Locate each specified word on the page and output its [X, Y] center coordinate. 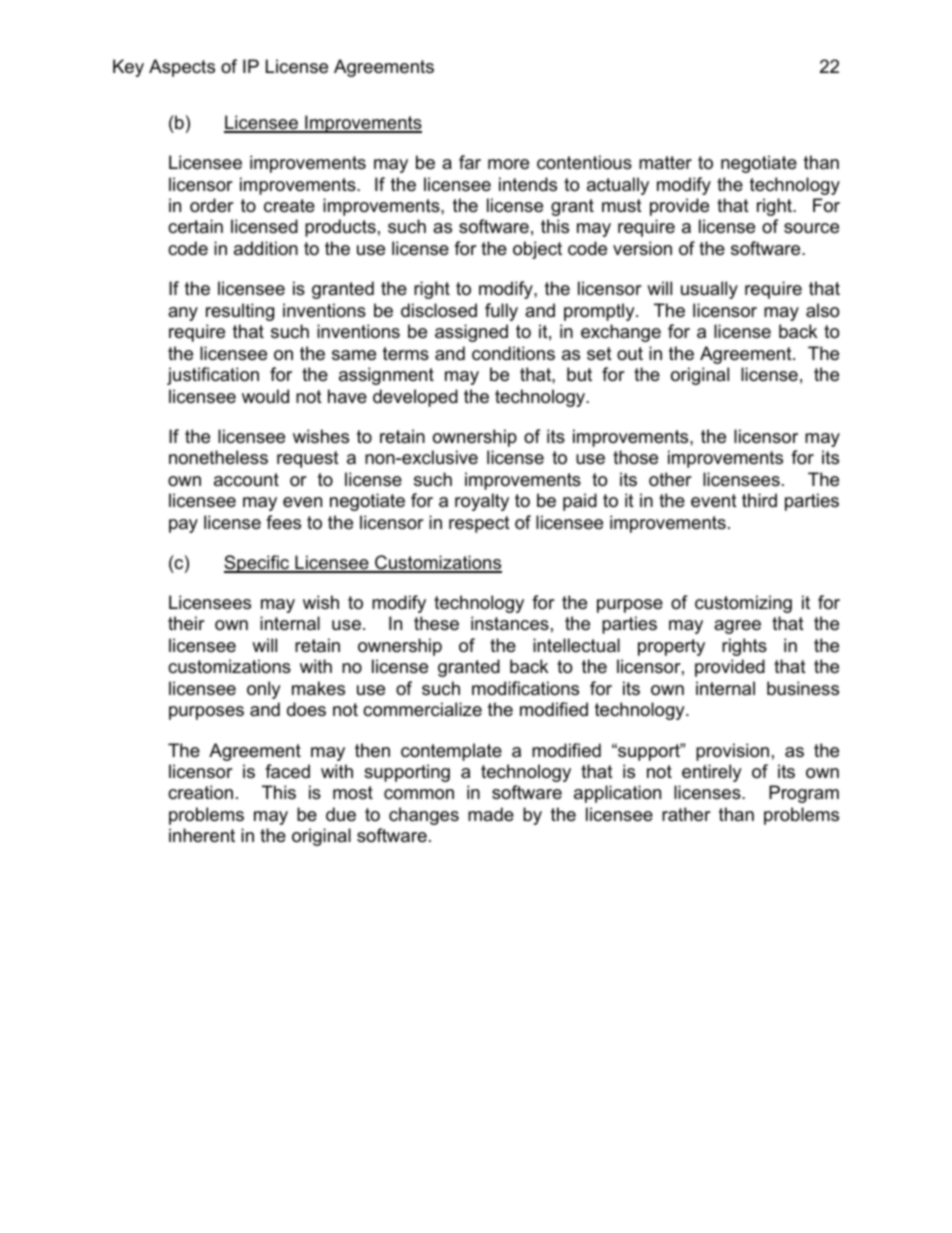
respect [479, 524]
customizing [743, 604]
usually [709, 290]
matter [665, 162]
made [491, 814]
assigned [471, 333]
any [183, 314]
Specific [258, 564]
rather [686, 814]
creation [200, 792]
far [470, 162]
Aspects [182, 68]
